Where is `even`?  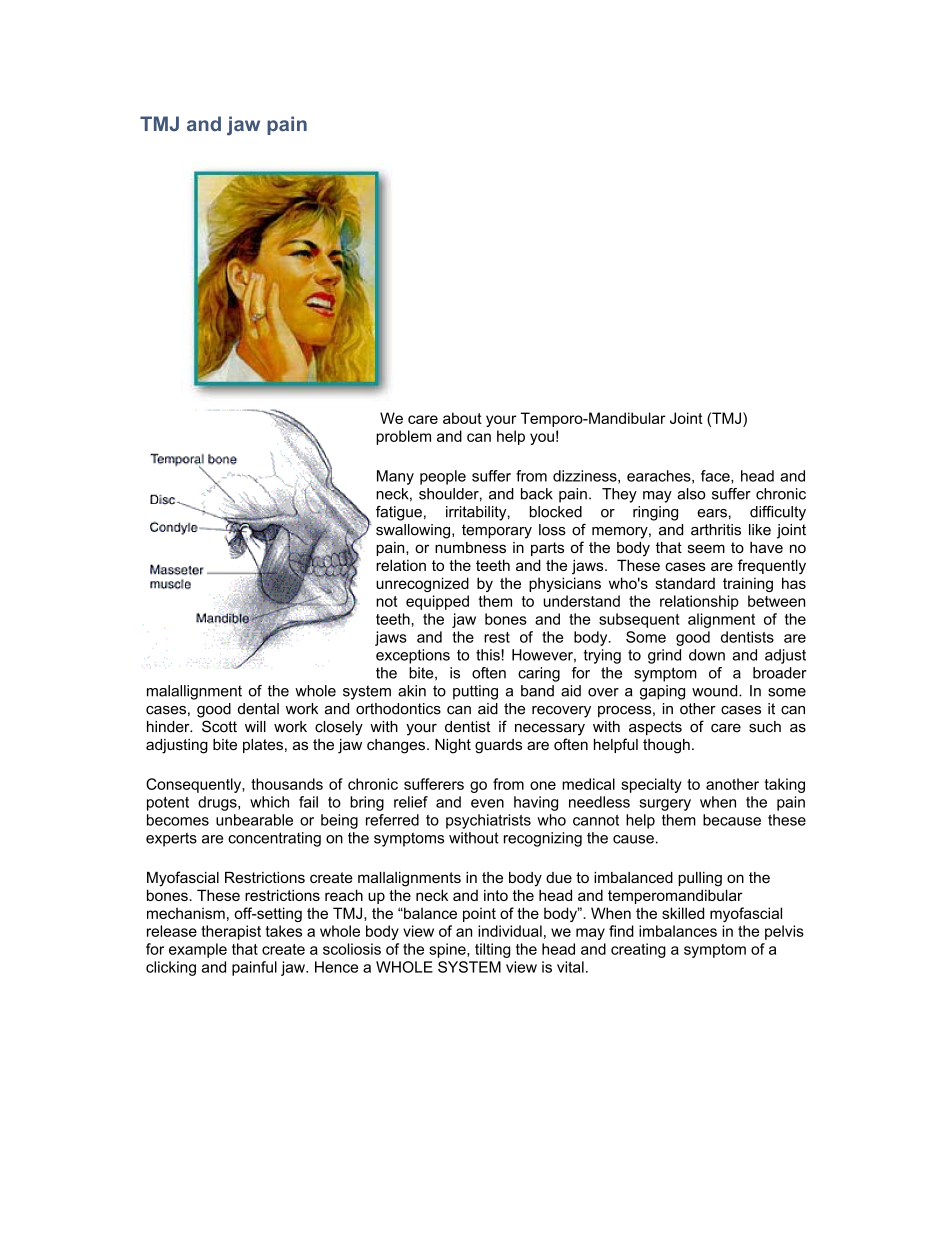 even is located at coordinates (487, 803).
